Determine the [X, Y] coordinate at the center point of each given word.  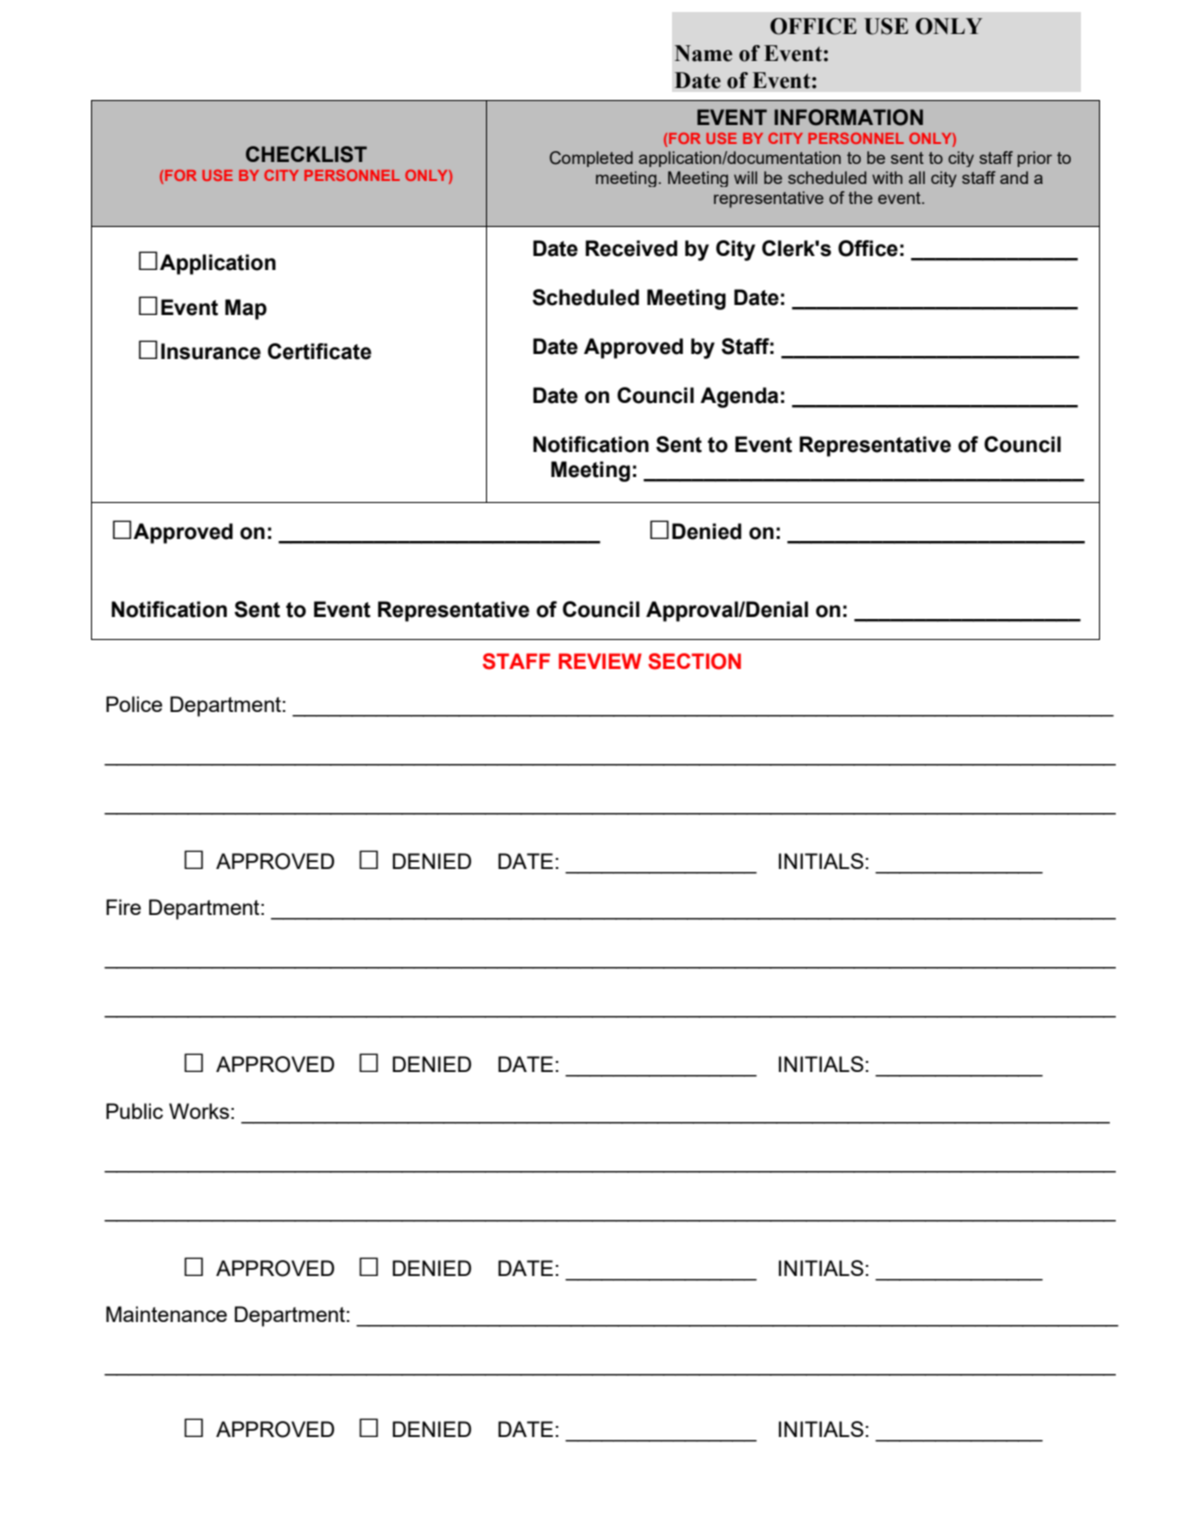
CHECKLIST [306, 154]
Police [134, 704]
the [860, 197]
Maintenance [166, 1314]
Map [246, 309]
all [917, 177]
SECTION [694, 661]
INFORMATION [848, 117]
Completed [591, 159]
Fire [123, 907]
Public [134, 1111]
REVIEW [600, 661]
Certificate [319, 351]
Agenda [739, 397]
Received [631, 248]
